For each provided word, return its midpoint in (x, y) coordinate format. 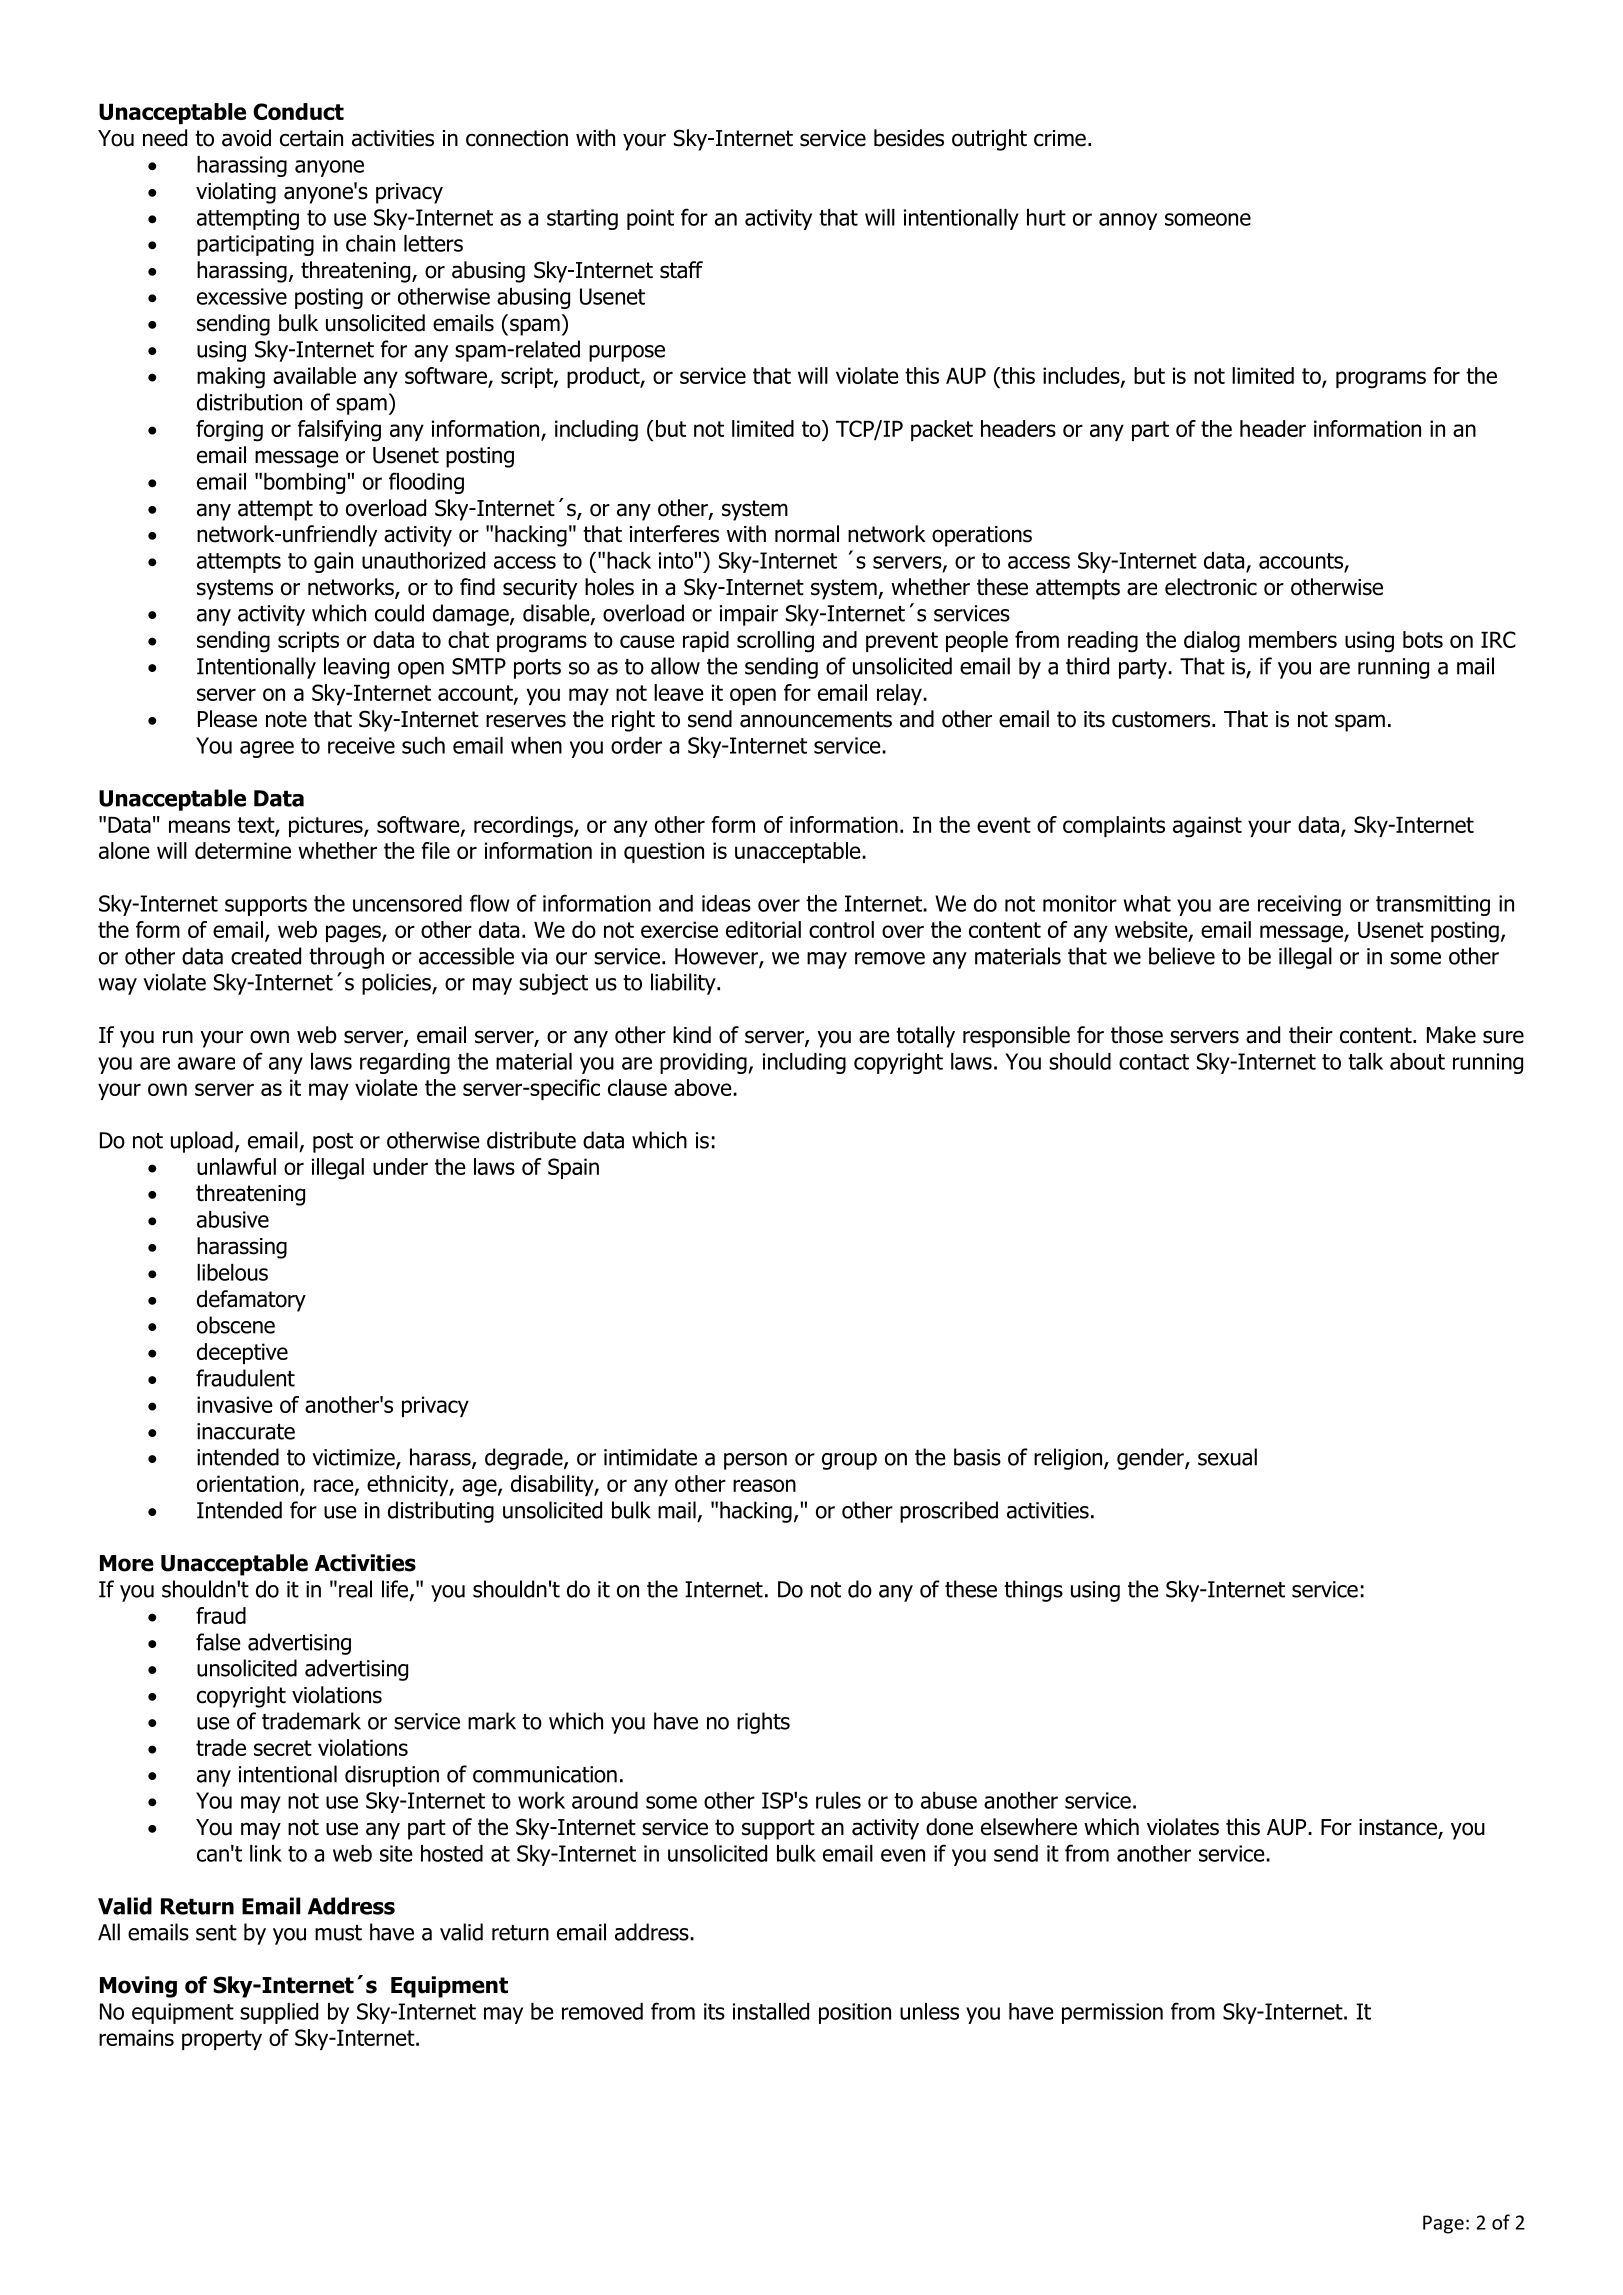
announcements (816, 719)
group (849, 1461)
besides (909, 138)
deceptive (242, 1353)
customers (1162, 719)
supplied (279, 2013)
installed (771, 2011)
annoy (1128, 221)
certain (311, 138)
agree (267, 749)
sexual (1227, 1457)
